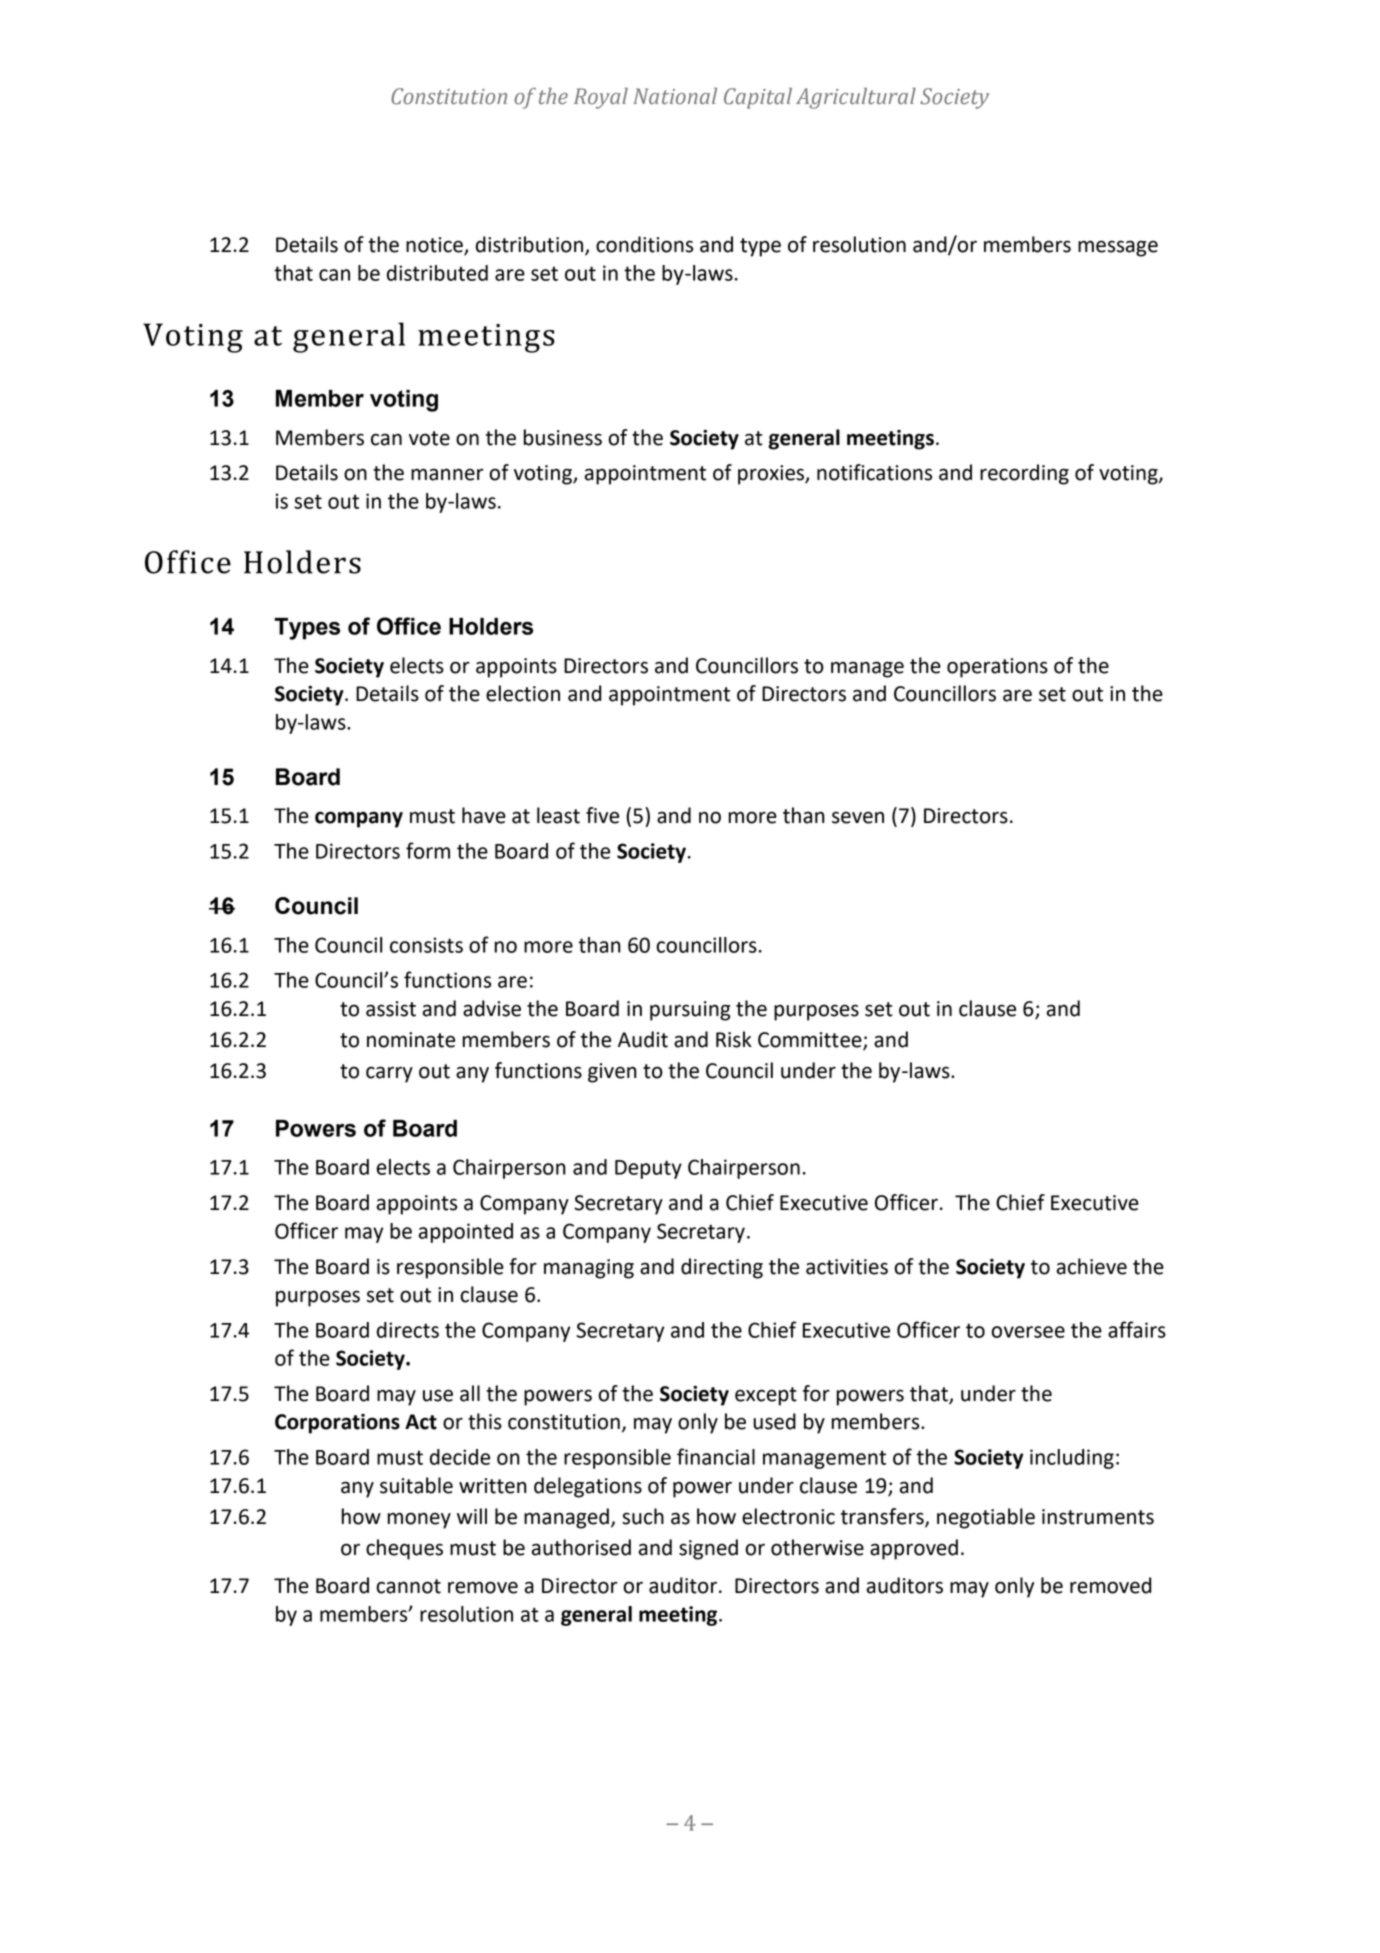 Image resolution: width=1380 pixels, height=1953 pixels. I want to click on notice, so click(435, 246).
